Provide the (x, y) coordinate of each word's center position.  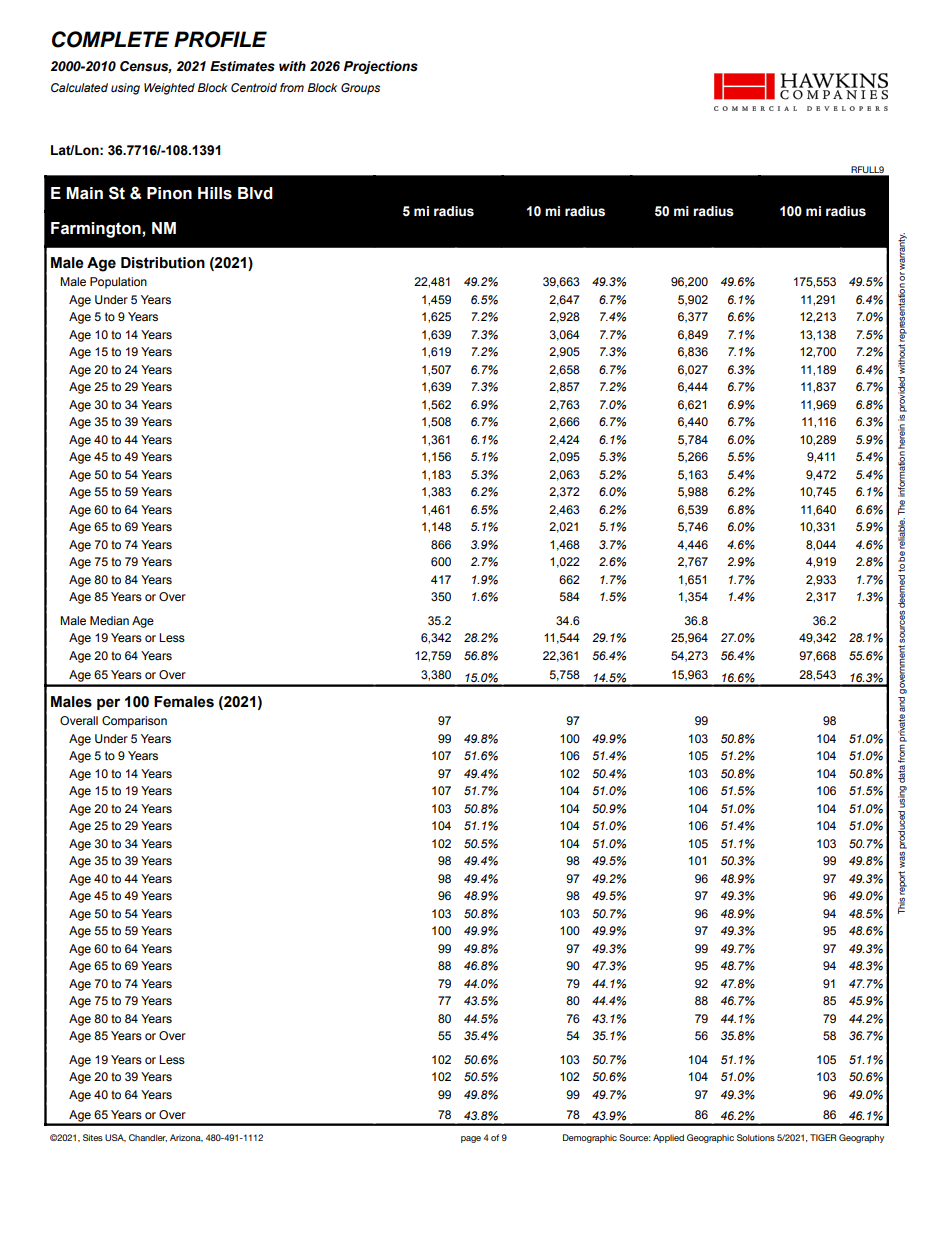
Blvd (255, 193)
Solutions (756, 1137)
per (108, 704)
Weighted (169, 89)
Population (118, 283)
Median (109, 620)
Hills (215, 193)
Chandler (148, 1138)
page (471, 1139)
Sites (93, 1137)
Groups (360, 89)
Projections (381, 67)
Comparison (134, 722)
